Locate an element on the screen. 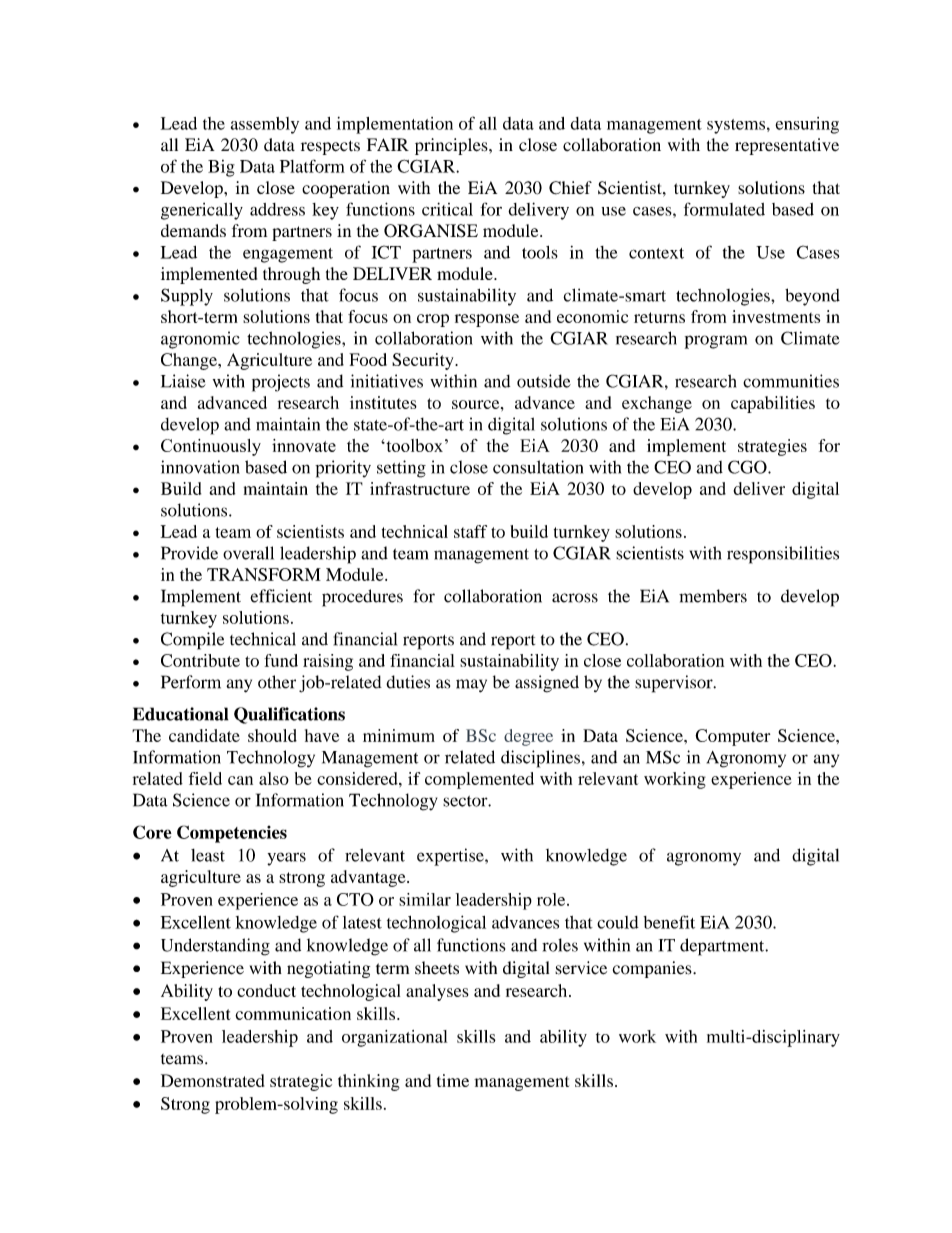  representative is located at coordinates (787, 146).
